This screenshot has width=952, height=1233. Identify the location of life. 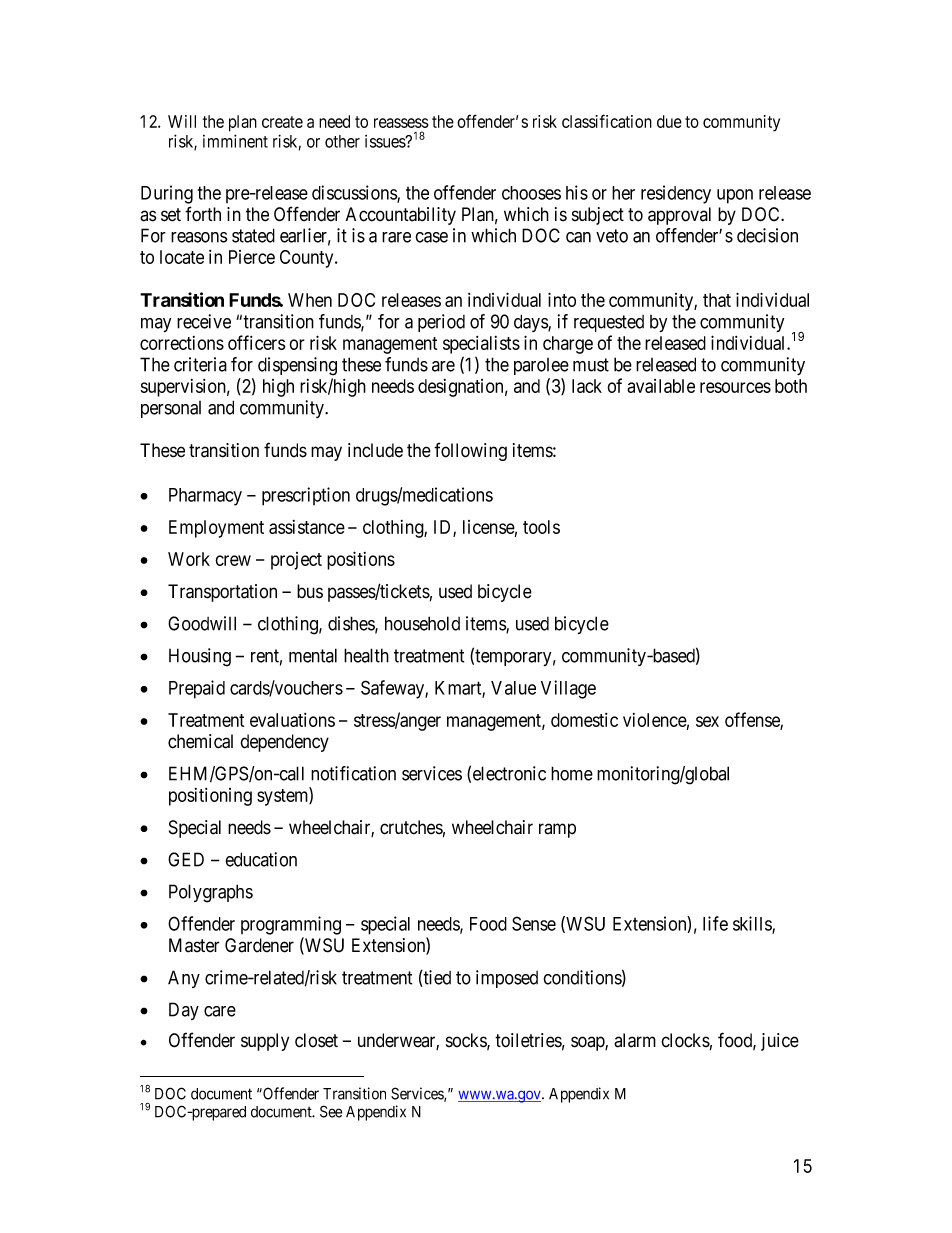
(715, 923).
